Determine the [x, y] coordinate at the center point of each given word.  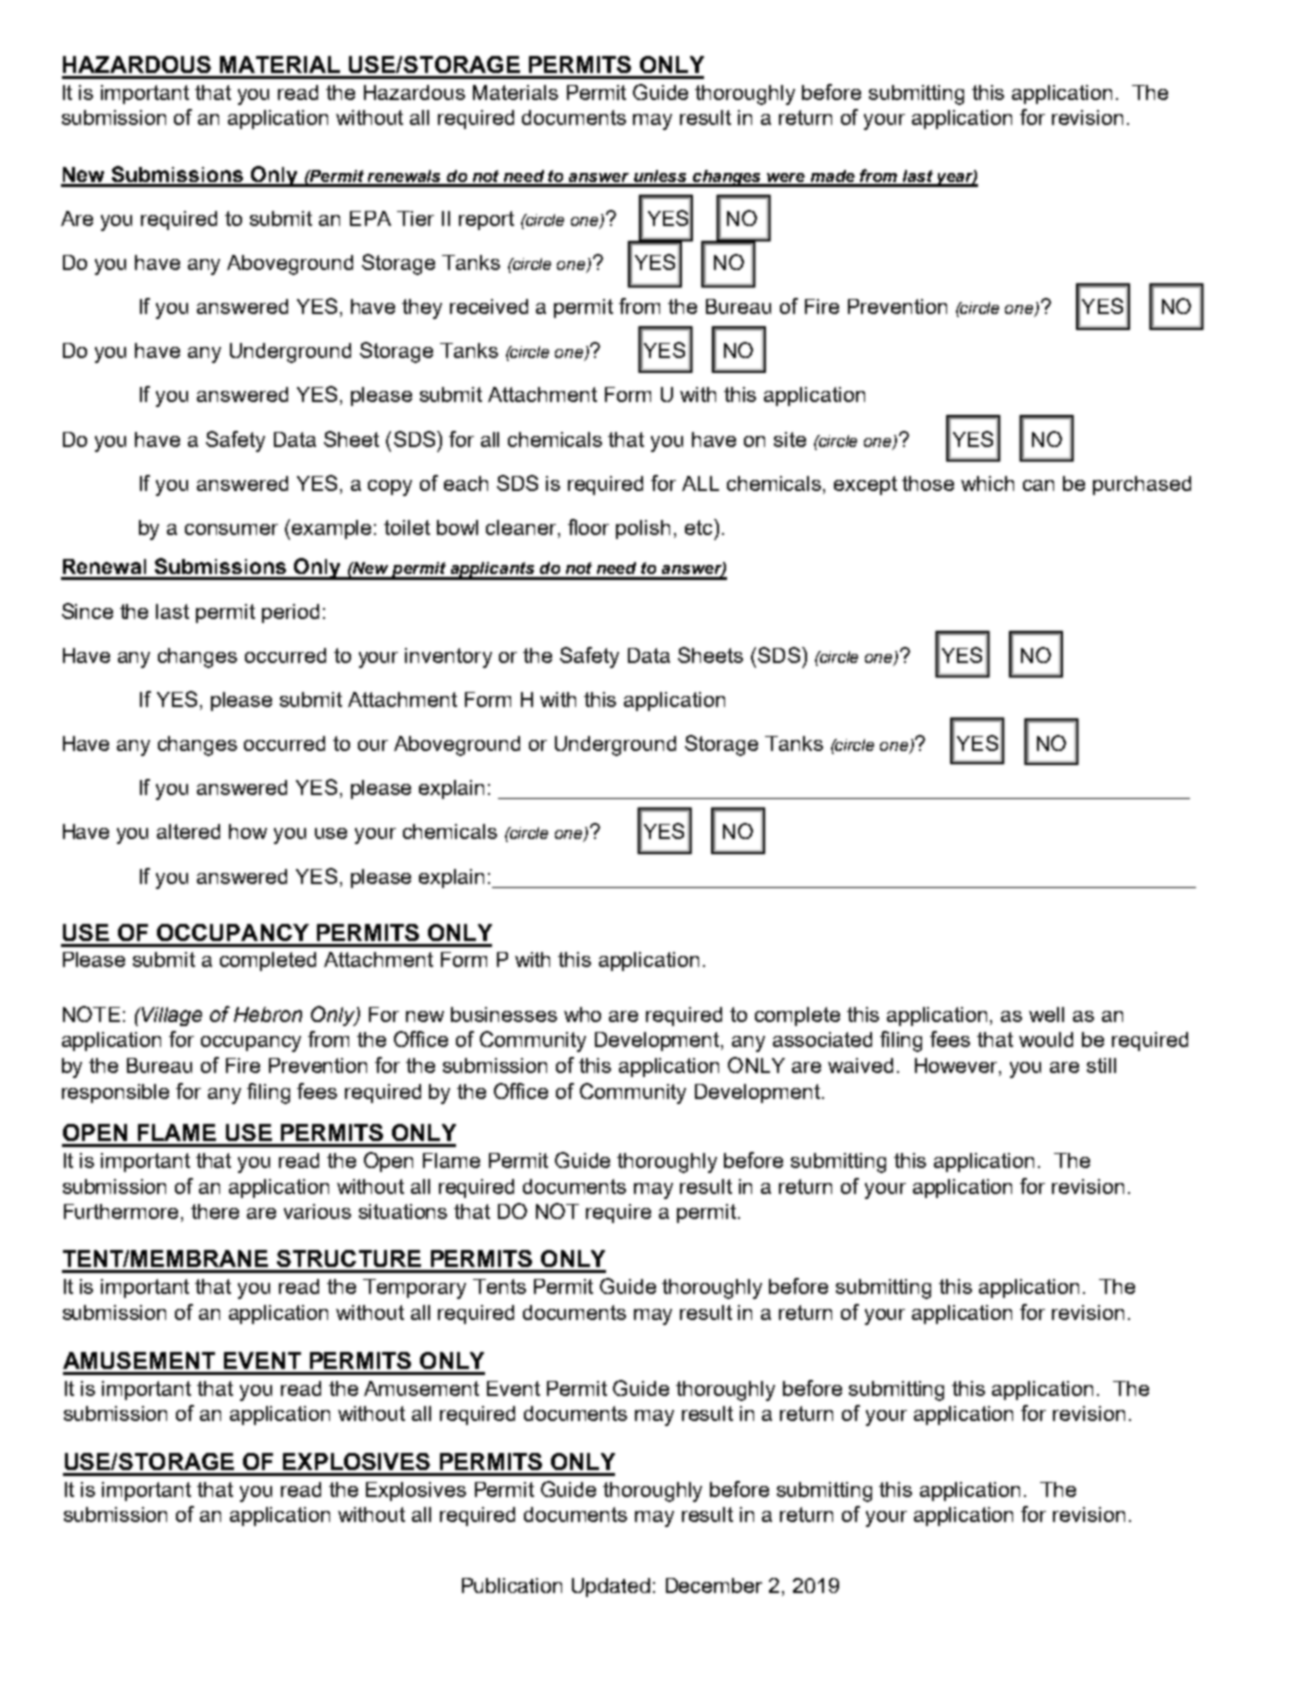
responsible [115, 1093]
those [928, 483]
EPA [370, 218]
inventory [448, 658]
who [582, 1014]
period [290, 613]
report [486, 220]
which [987, 483]
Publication [512, 1585]
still [1101, 1065]
